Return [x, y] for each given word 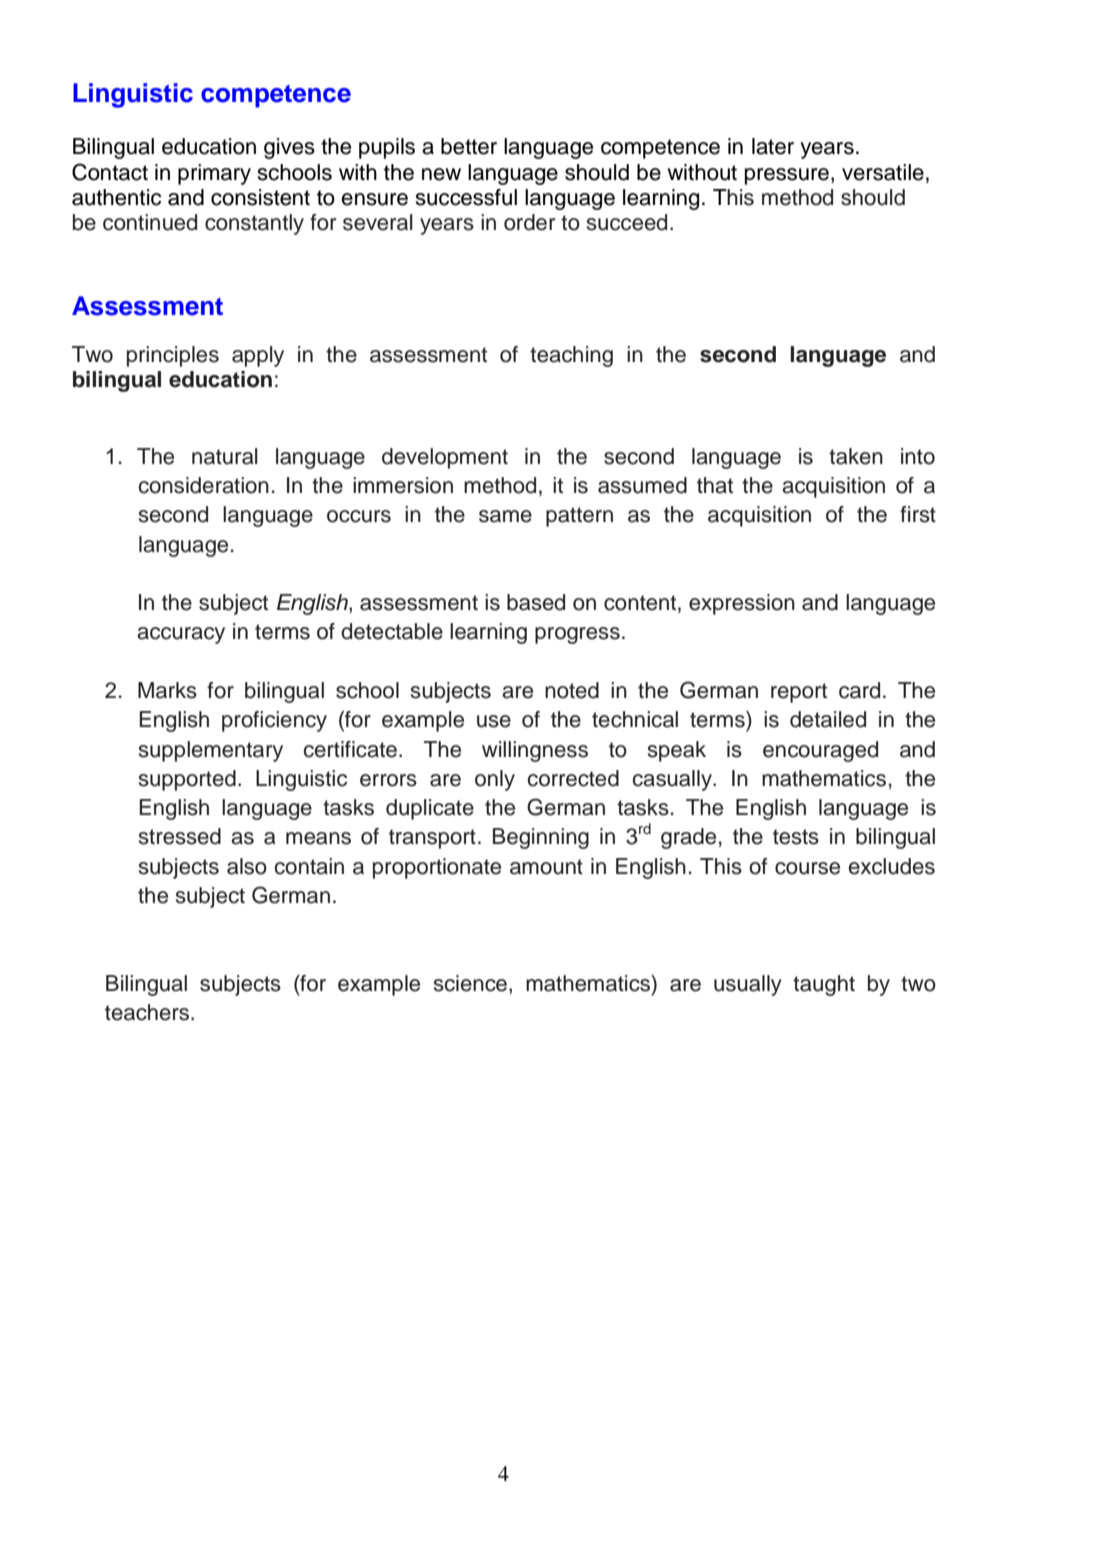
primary [214, 174]
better [469, 146]
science [472, 984]
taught [824, 985]
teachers [148, 1012]
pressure [788, 176]
